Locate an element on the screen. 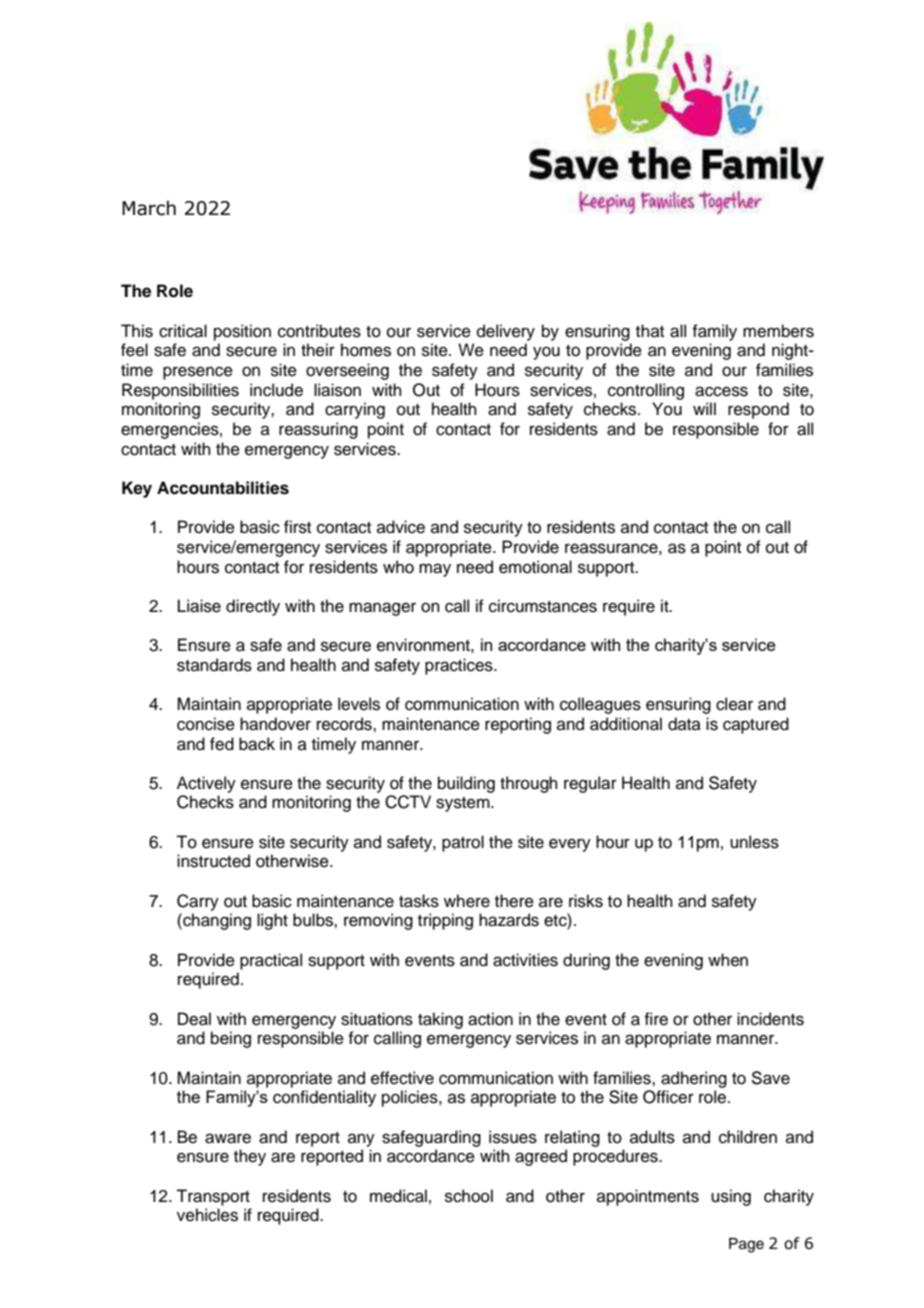 The height and width of the screenshot is (1308, 924). data is located at coordinates (684, 724).
